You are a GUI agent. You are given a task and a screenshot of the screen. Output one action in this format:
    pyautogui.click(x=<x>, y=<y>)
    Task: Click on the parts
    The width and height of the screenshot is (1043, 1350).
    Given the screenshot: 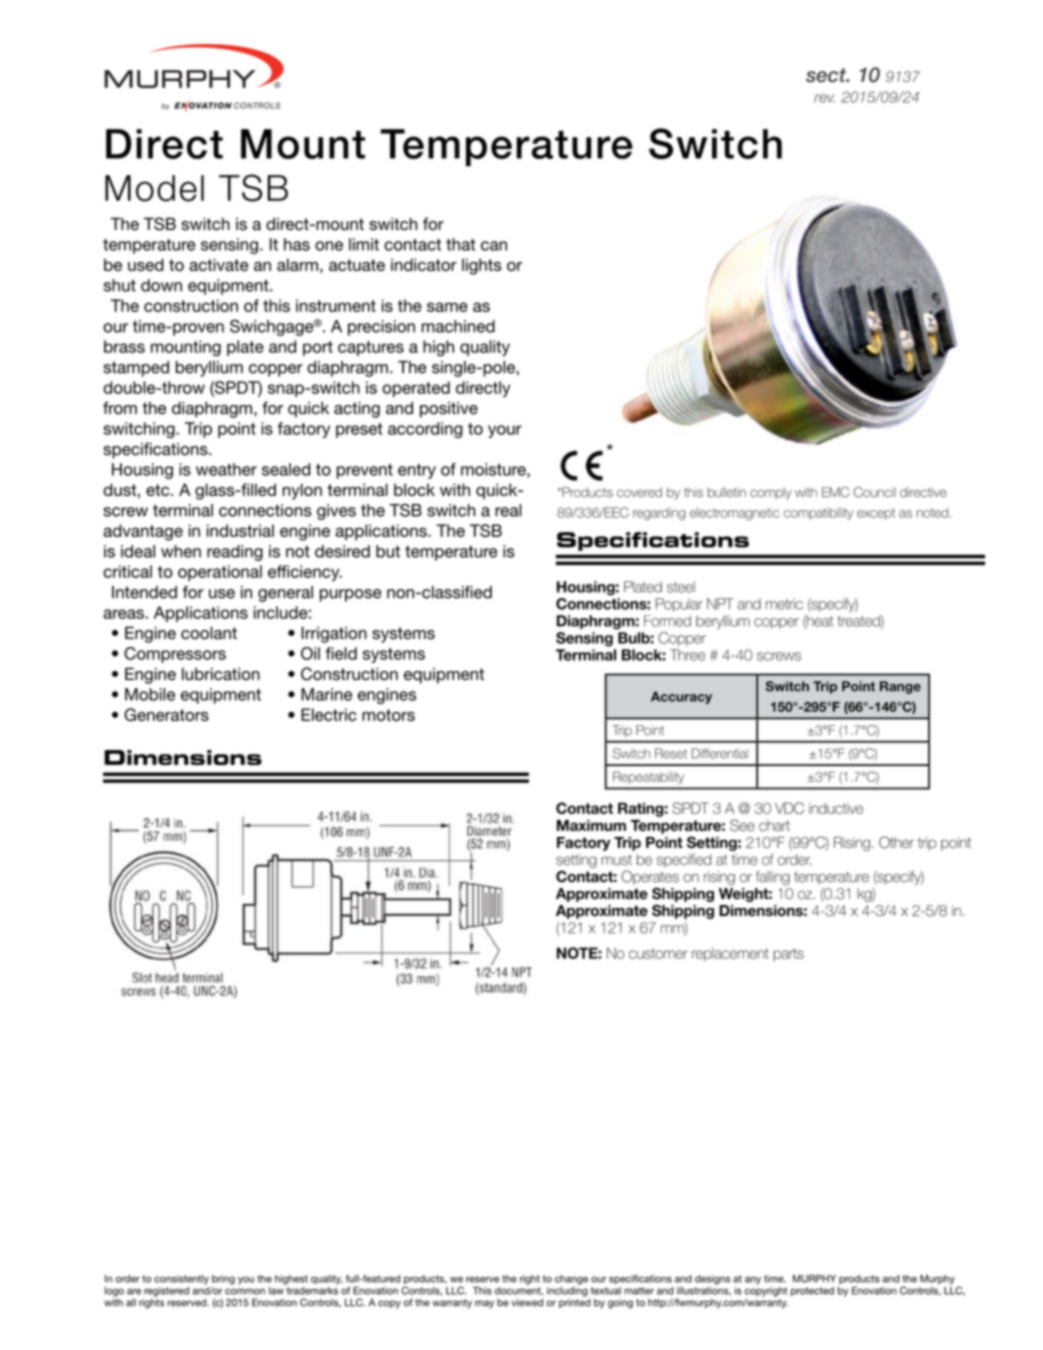 What is the action you would take?
    pyautogui.click(x=788, y=955)
